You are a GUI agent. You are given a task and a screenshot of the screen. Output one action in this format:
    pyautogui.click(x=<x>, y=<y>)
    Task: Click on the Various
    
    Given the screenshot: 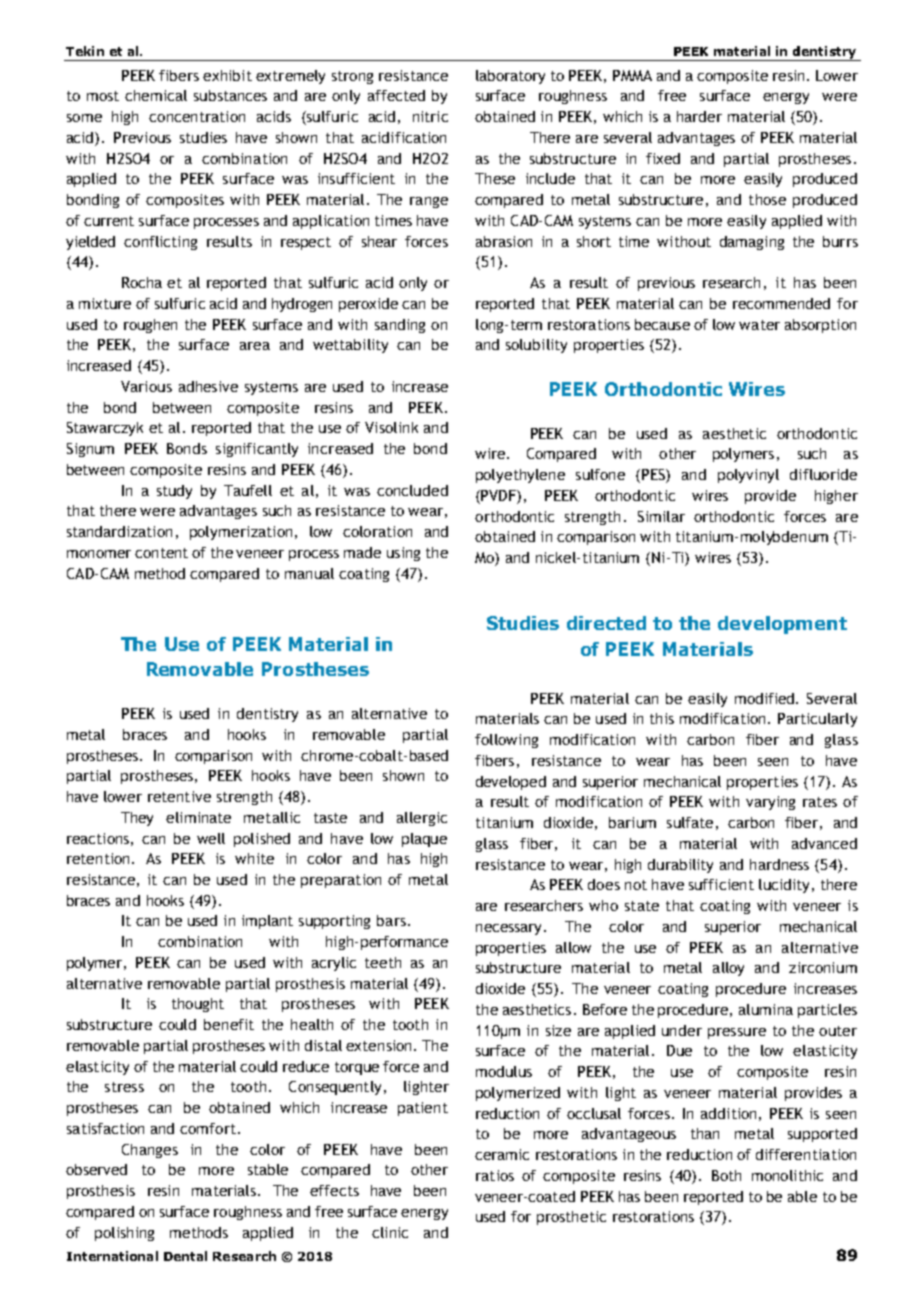 What is the action you would take?
    pyautogui.click(x=146, y=386)
